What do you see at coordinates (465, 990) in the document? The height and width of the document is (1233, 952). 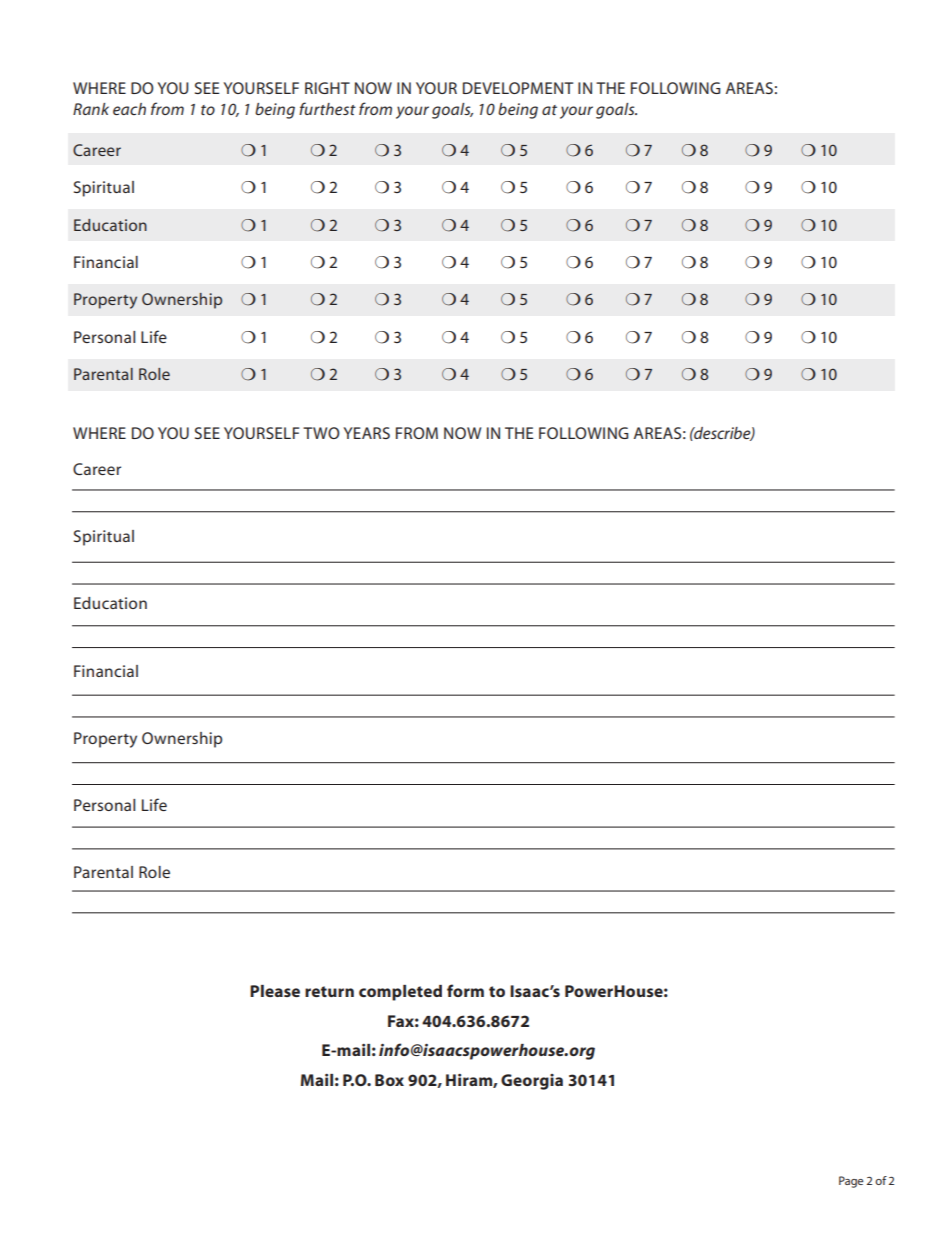 I see `form` at bounding box center [465, 990].
